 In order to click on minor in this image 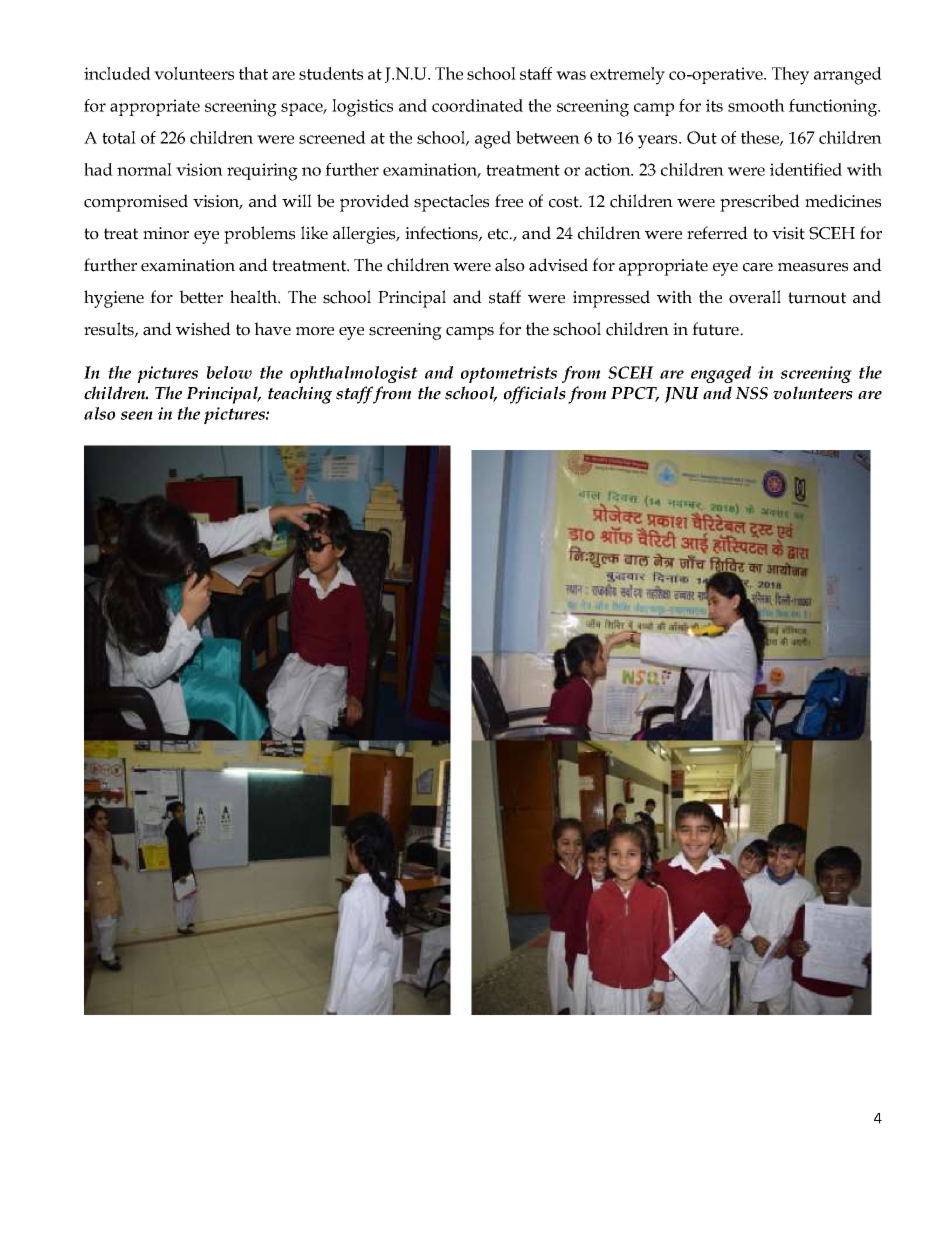, I will do `click(166, 233)`.
